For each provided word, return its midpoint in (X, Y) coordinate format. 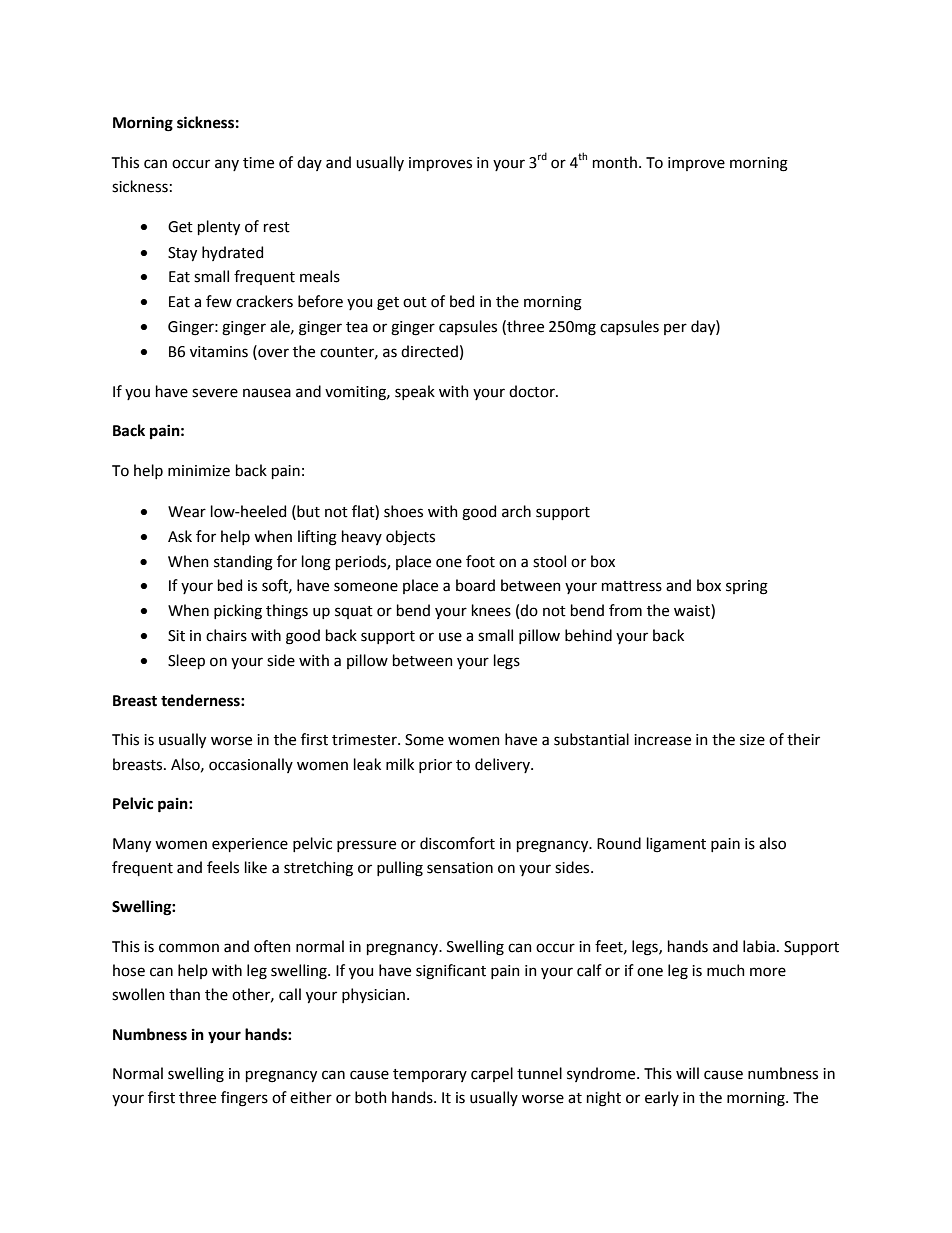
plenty (219, 227)
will (687, 1073)
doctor (533, 391)
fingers (244, 1099)
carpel (492, 1074)
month (615, 162)
